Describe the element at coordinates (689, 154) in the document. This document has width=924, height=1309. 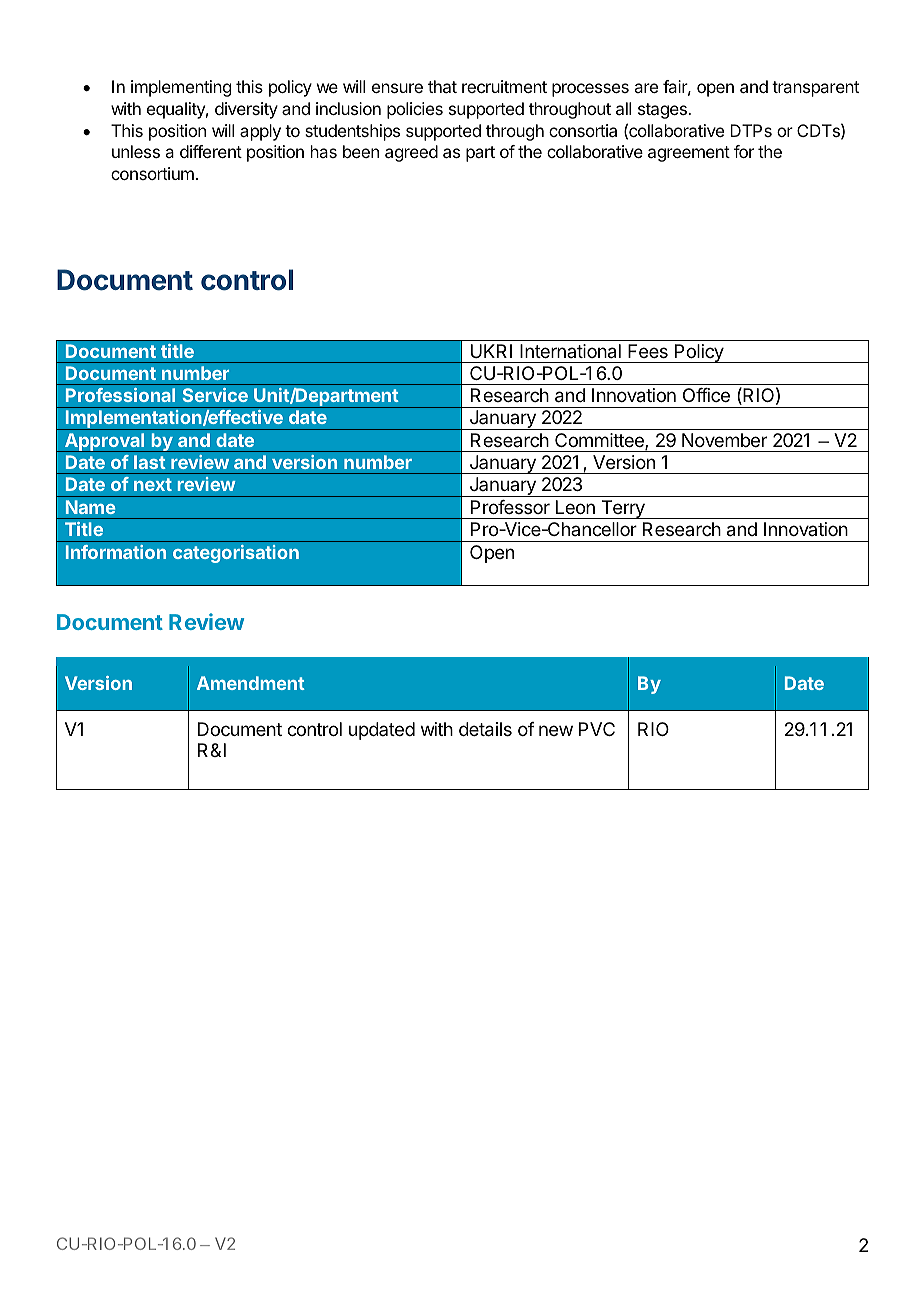
I see `agreement` at that location.
